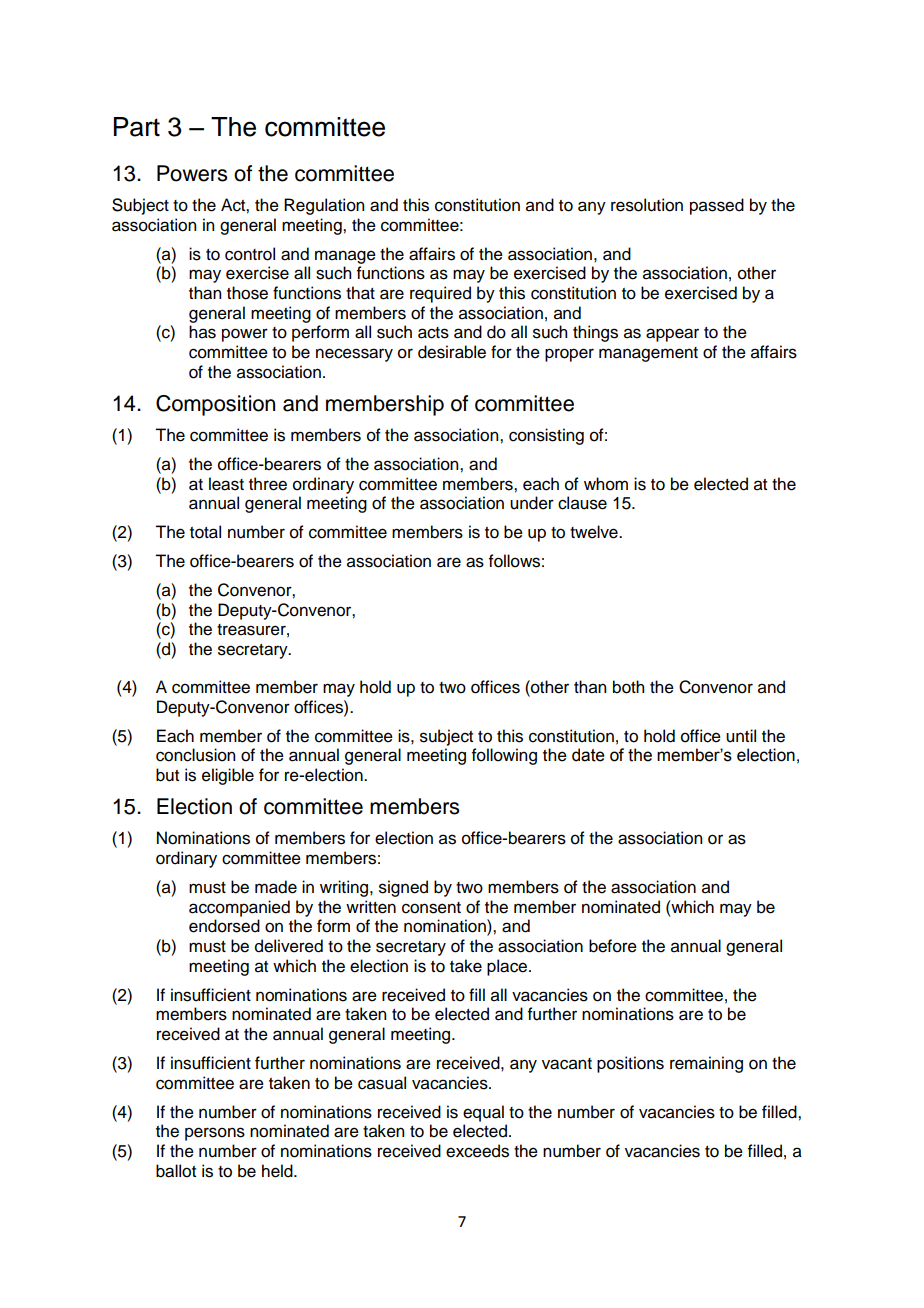  Describe the element at coordinates (137, 127) in the image. I see `Part` at that location.
